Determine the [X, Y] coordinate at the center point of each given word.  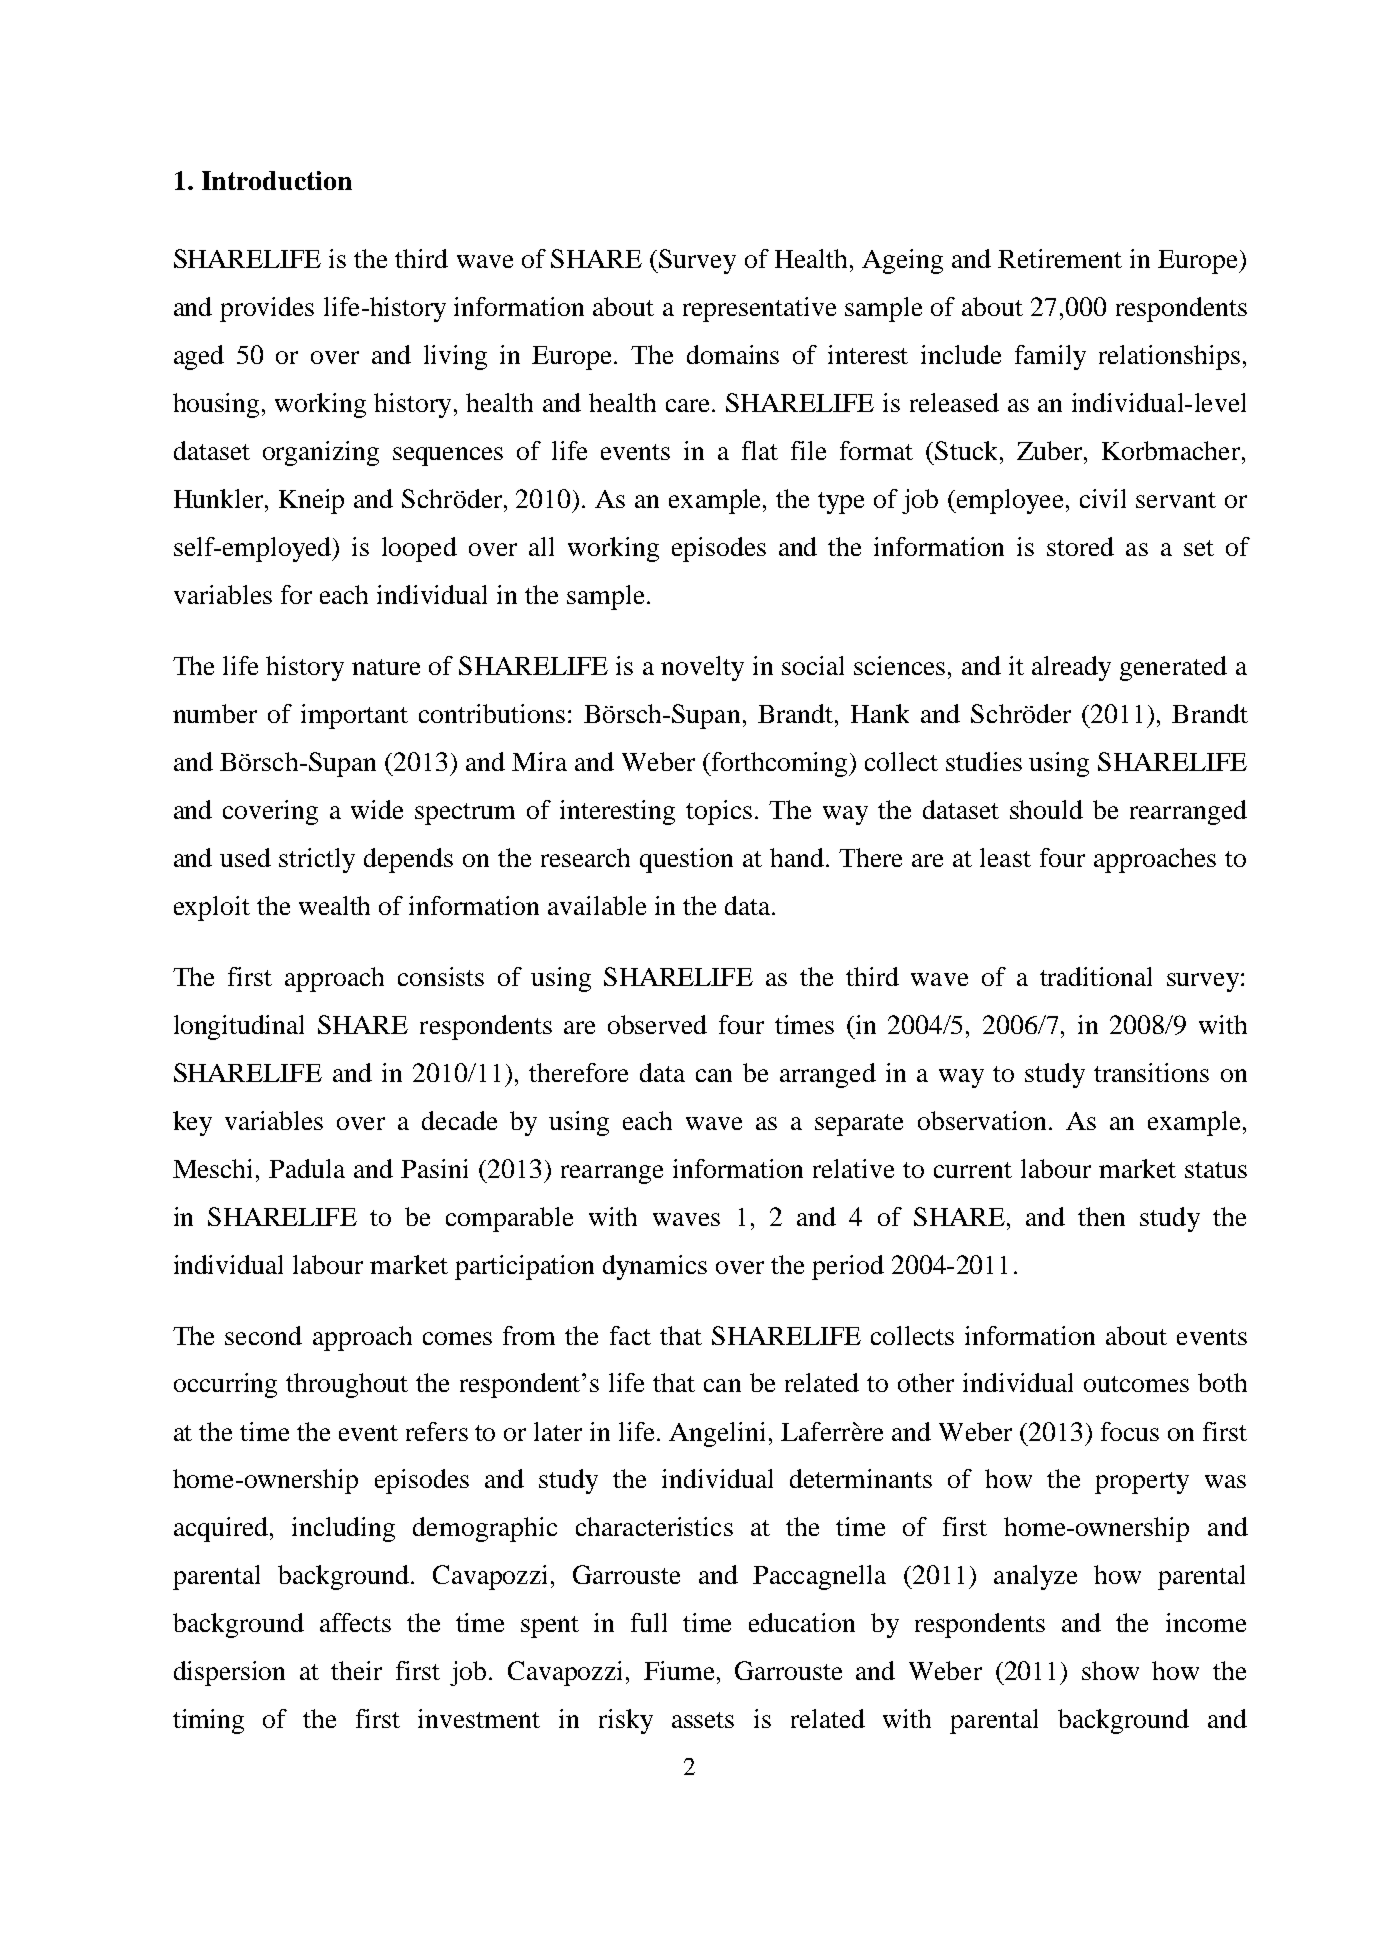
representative [759, 309]
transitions [1151, 1072]
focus [1130, 1431]
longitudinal [239, 1027]
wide [377, 809]
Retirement [1060, 258]
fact [630, 1335]
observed [657, 1024]
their [356, 1670]
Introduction [277, 180]
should [1046, 809]
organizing [321, 453]
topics [719, 812]
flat [760, 450]
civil [1103, 498]
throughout [347, 1385]
